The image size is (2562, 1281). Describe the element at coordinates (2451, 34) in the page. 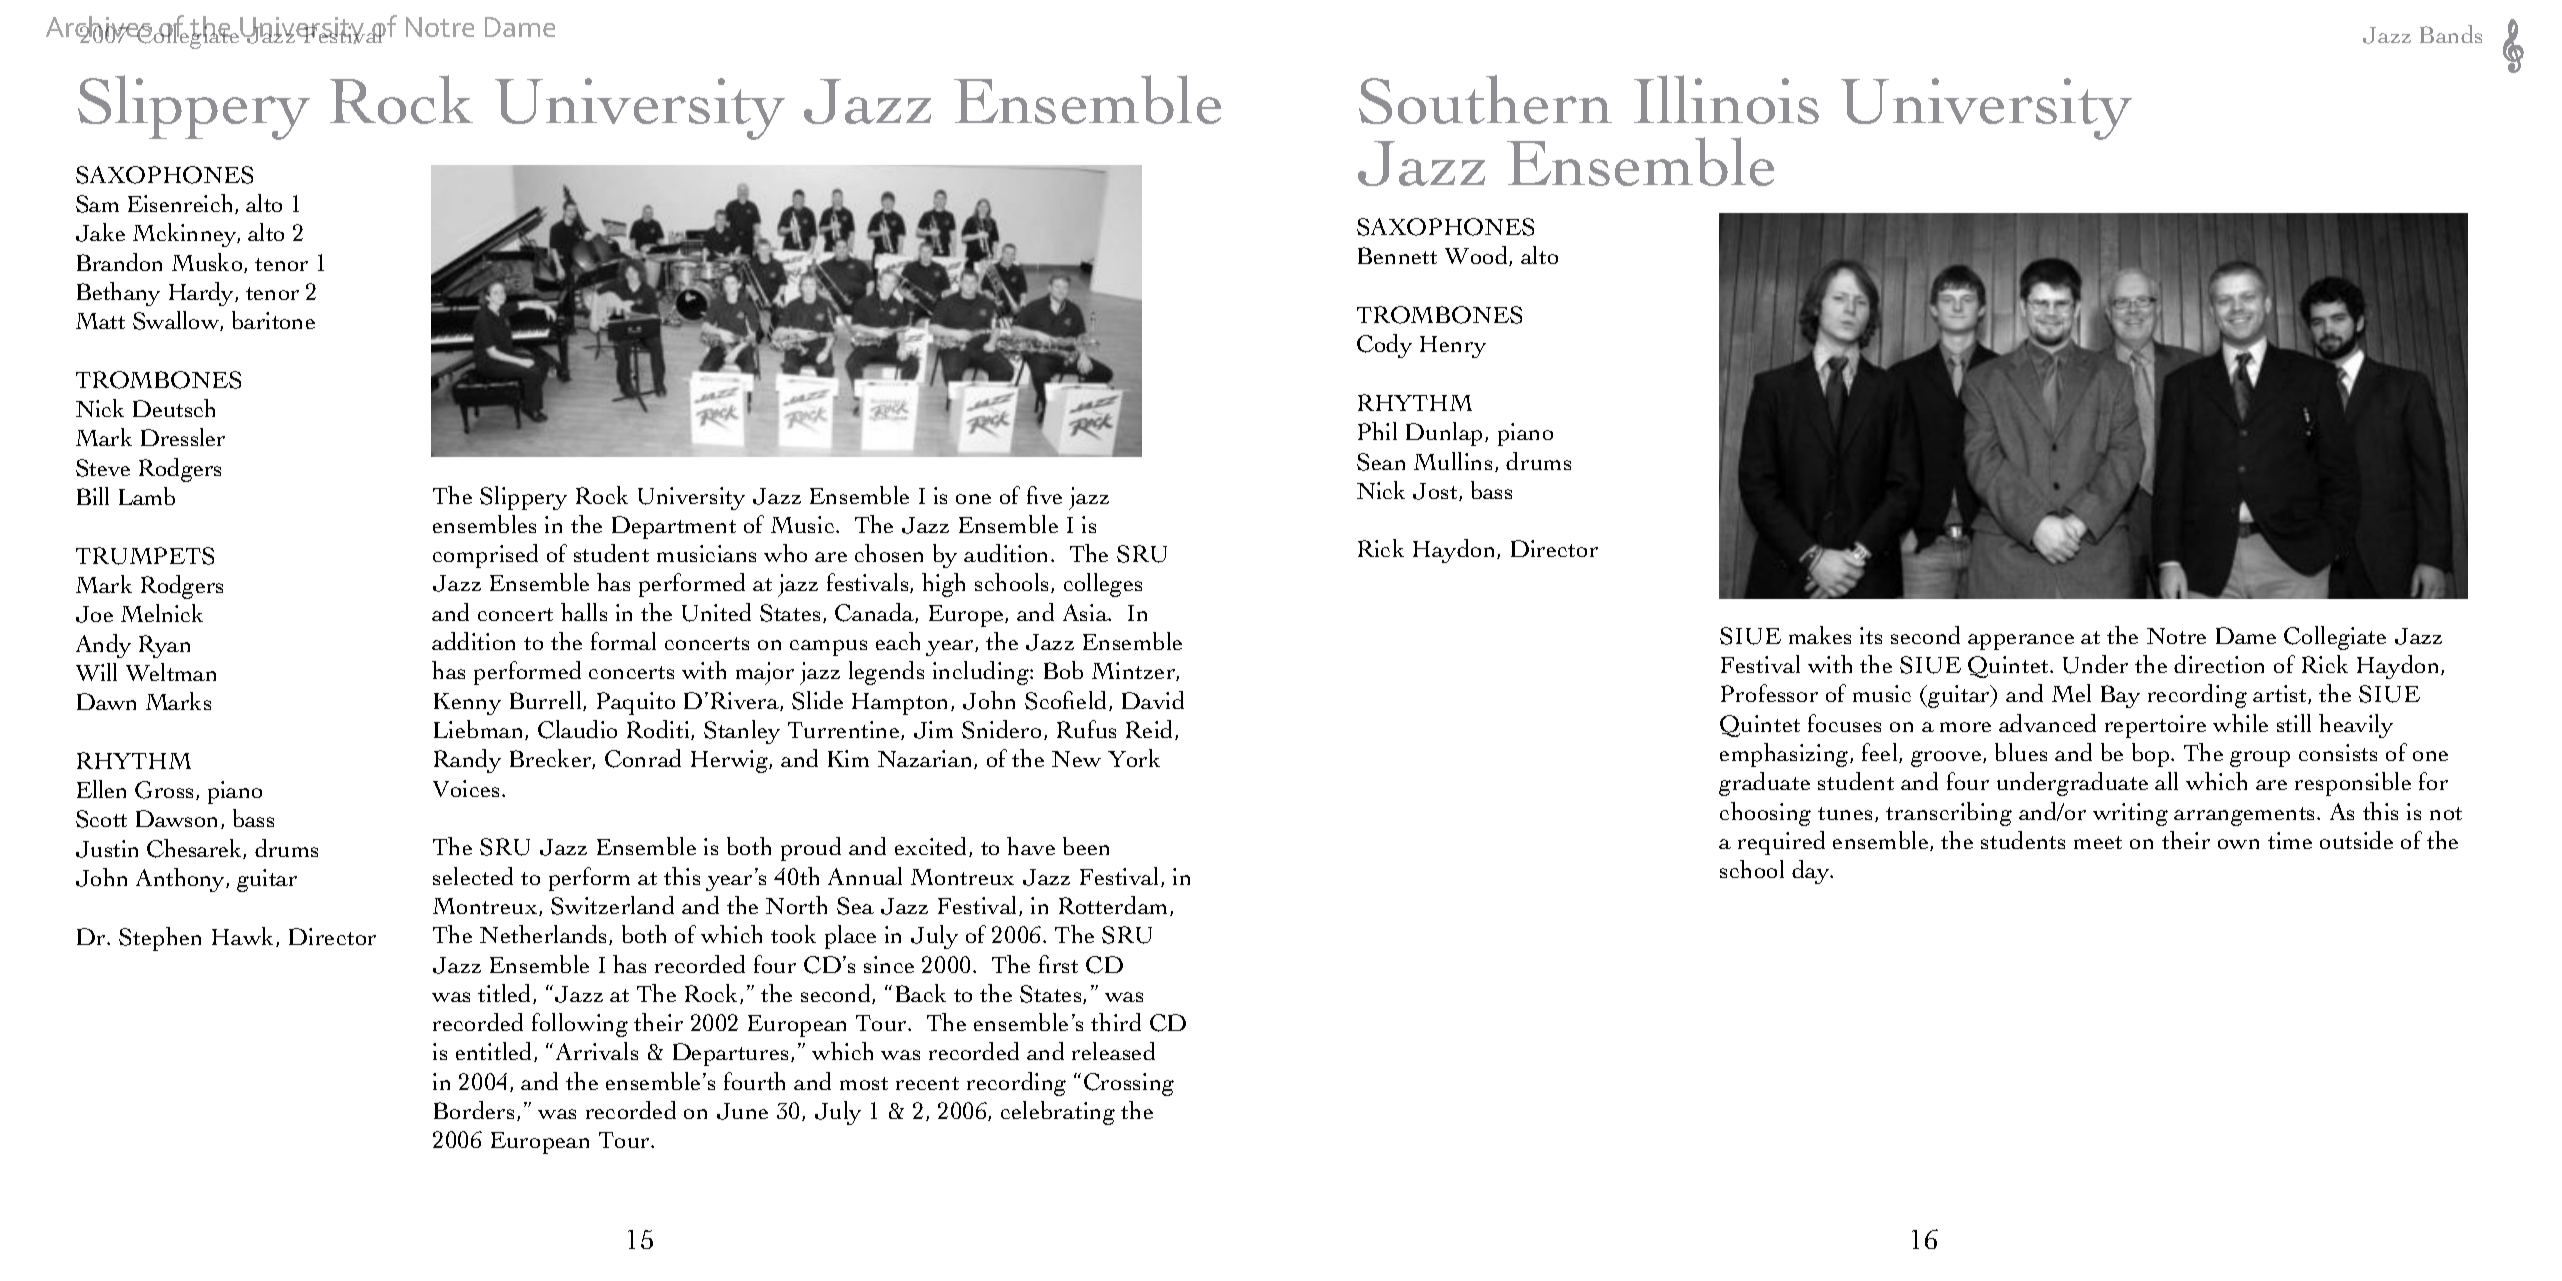

I see `Bands` at that location.
